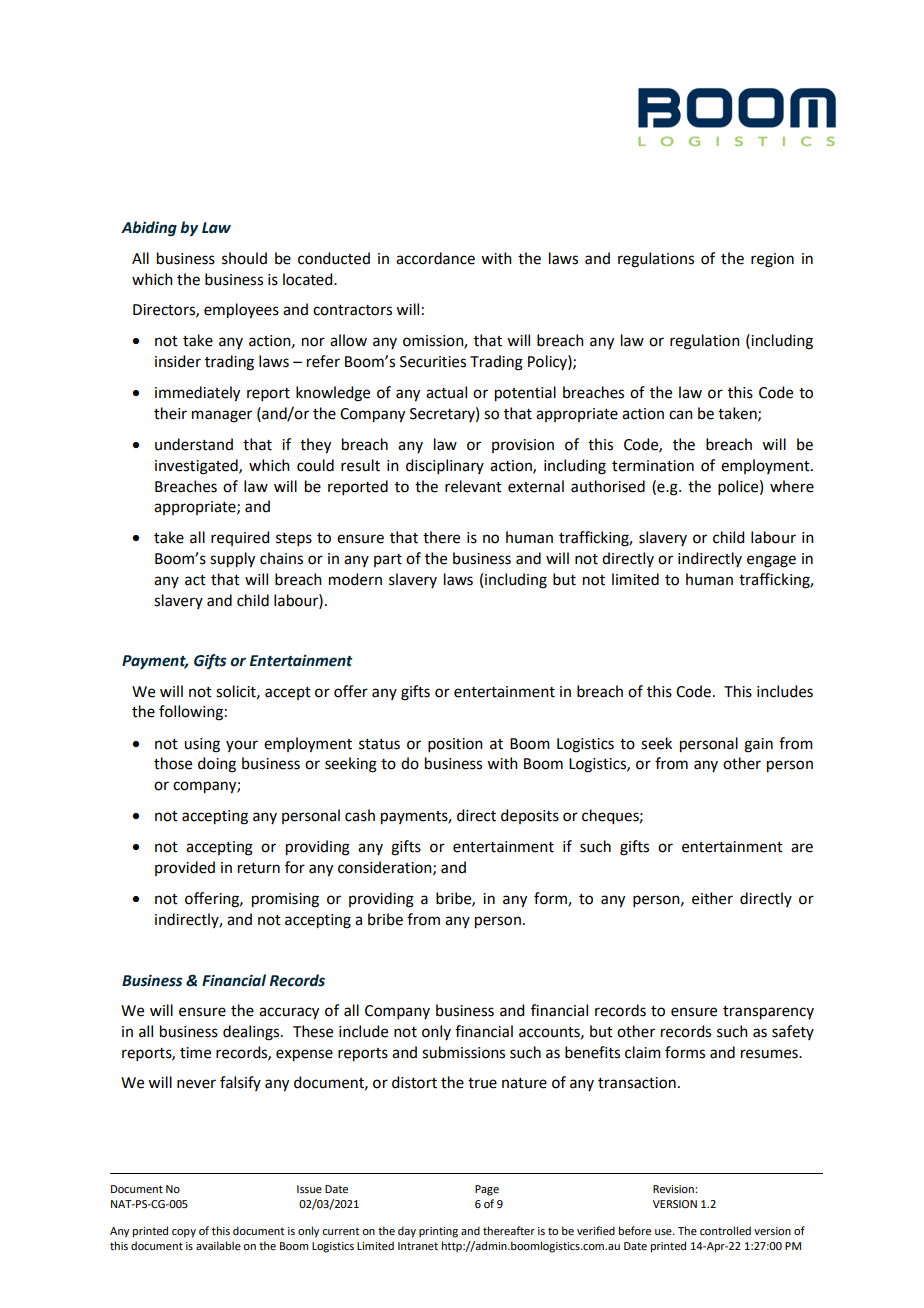 Image resolution: width=924 pixels, height=1308 pixels. Describe the element at coordinates (388, 560) in the screenshot. I see `part` at that location.
